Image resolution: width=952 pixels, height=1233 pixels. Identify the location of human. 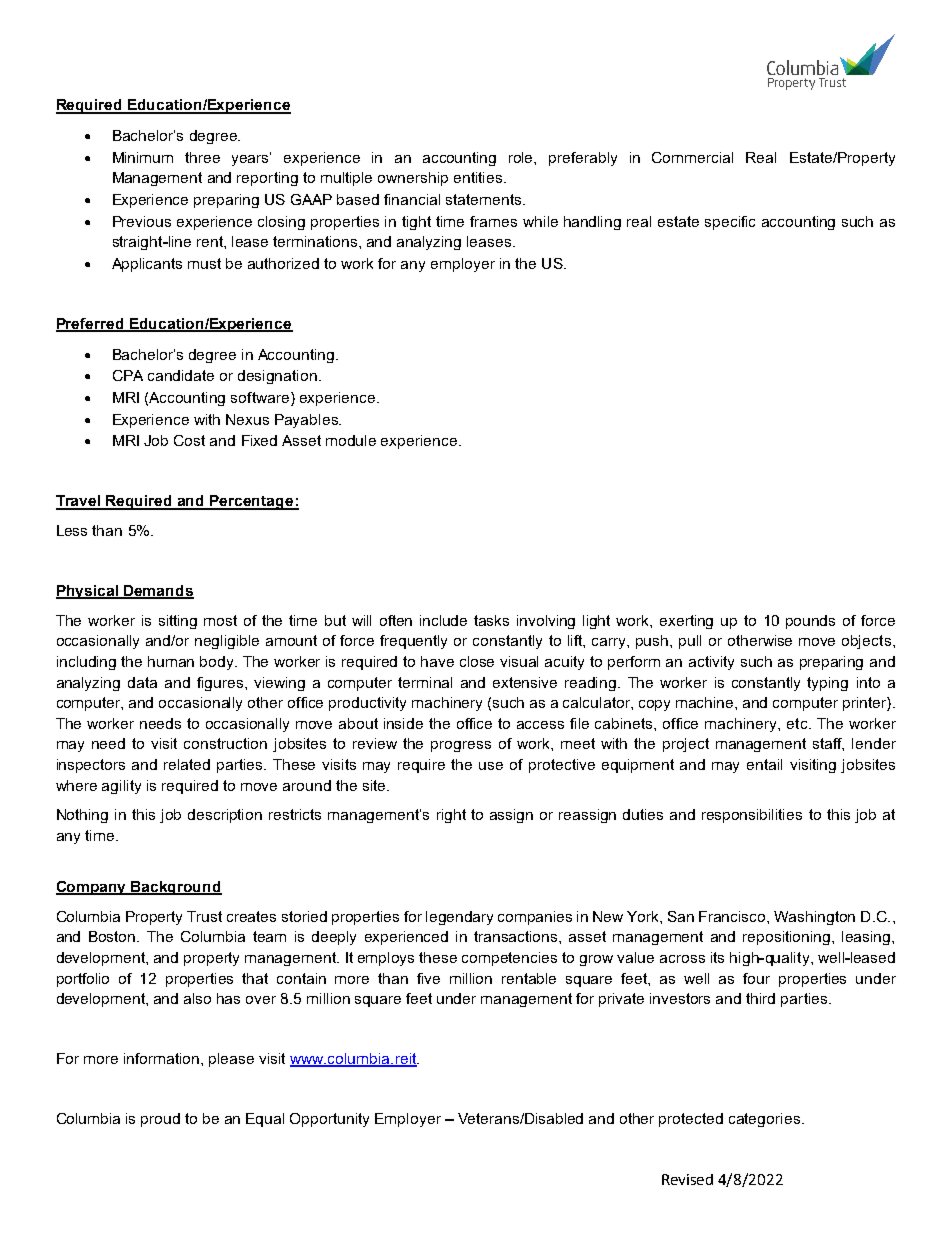
(171, 661).
